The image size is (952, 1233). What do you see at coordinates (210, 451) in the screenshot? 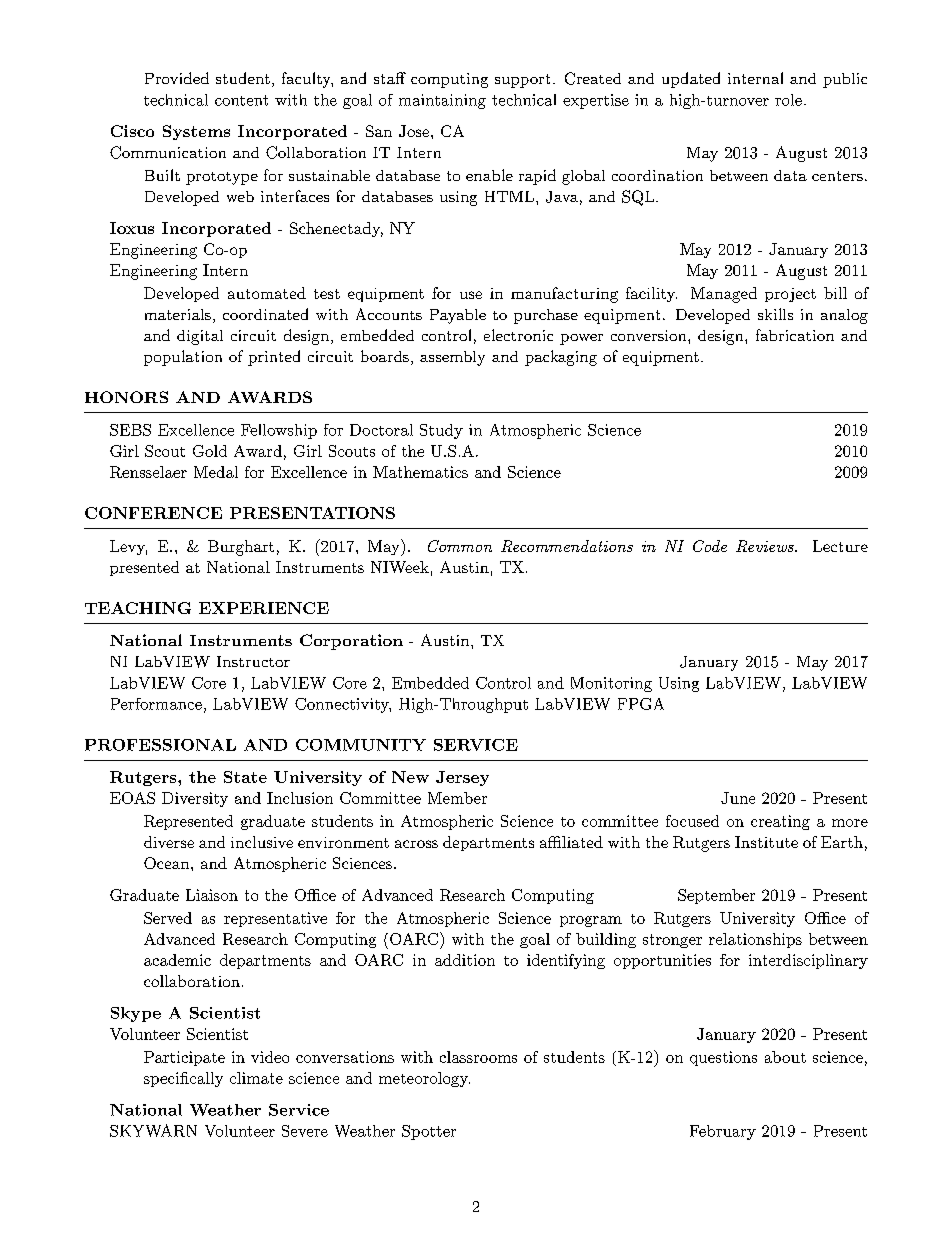
I see `Gold` at bounding box center [210, 451].
